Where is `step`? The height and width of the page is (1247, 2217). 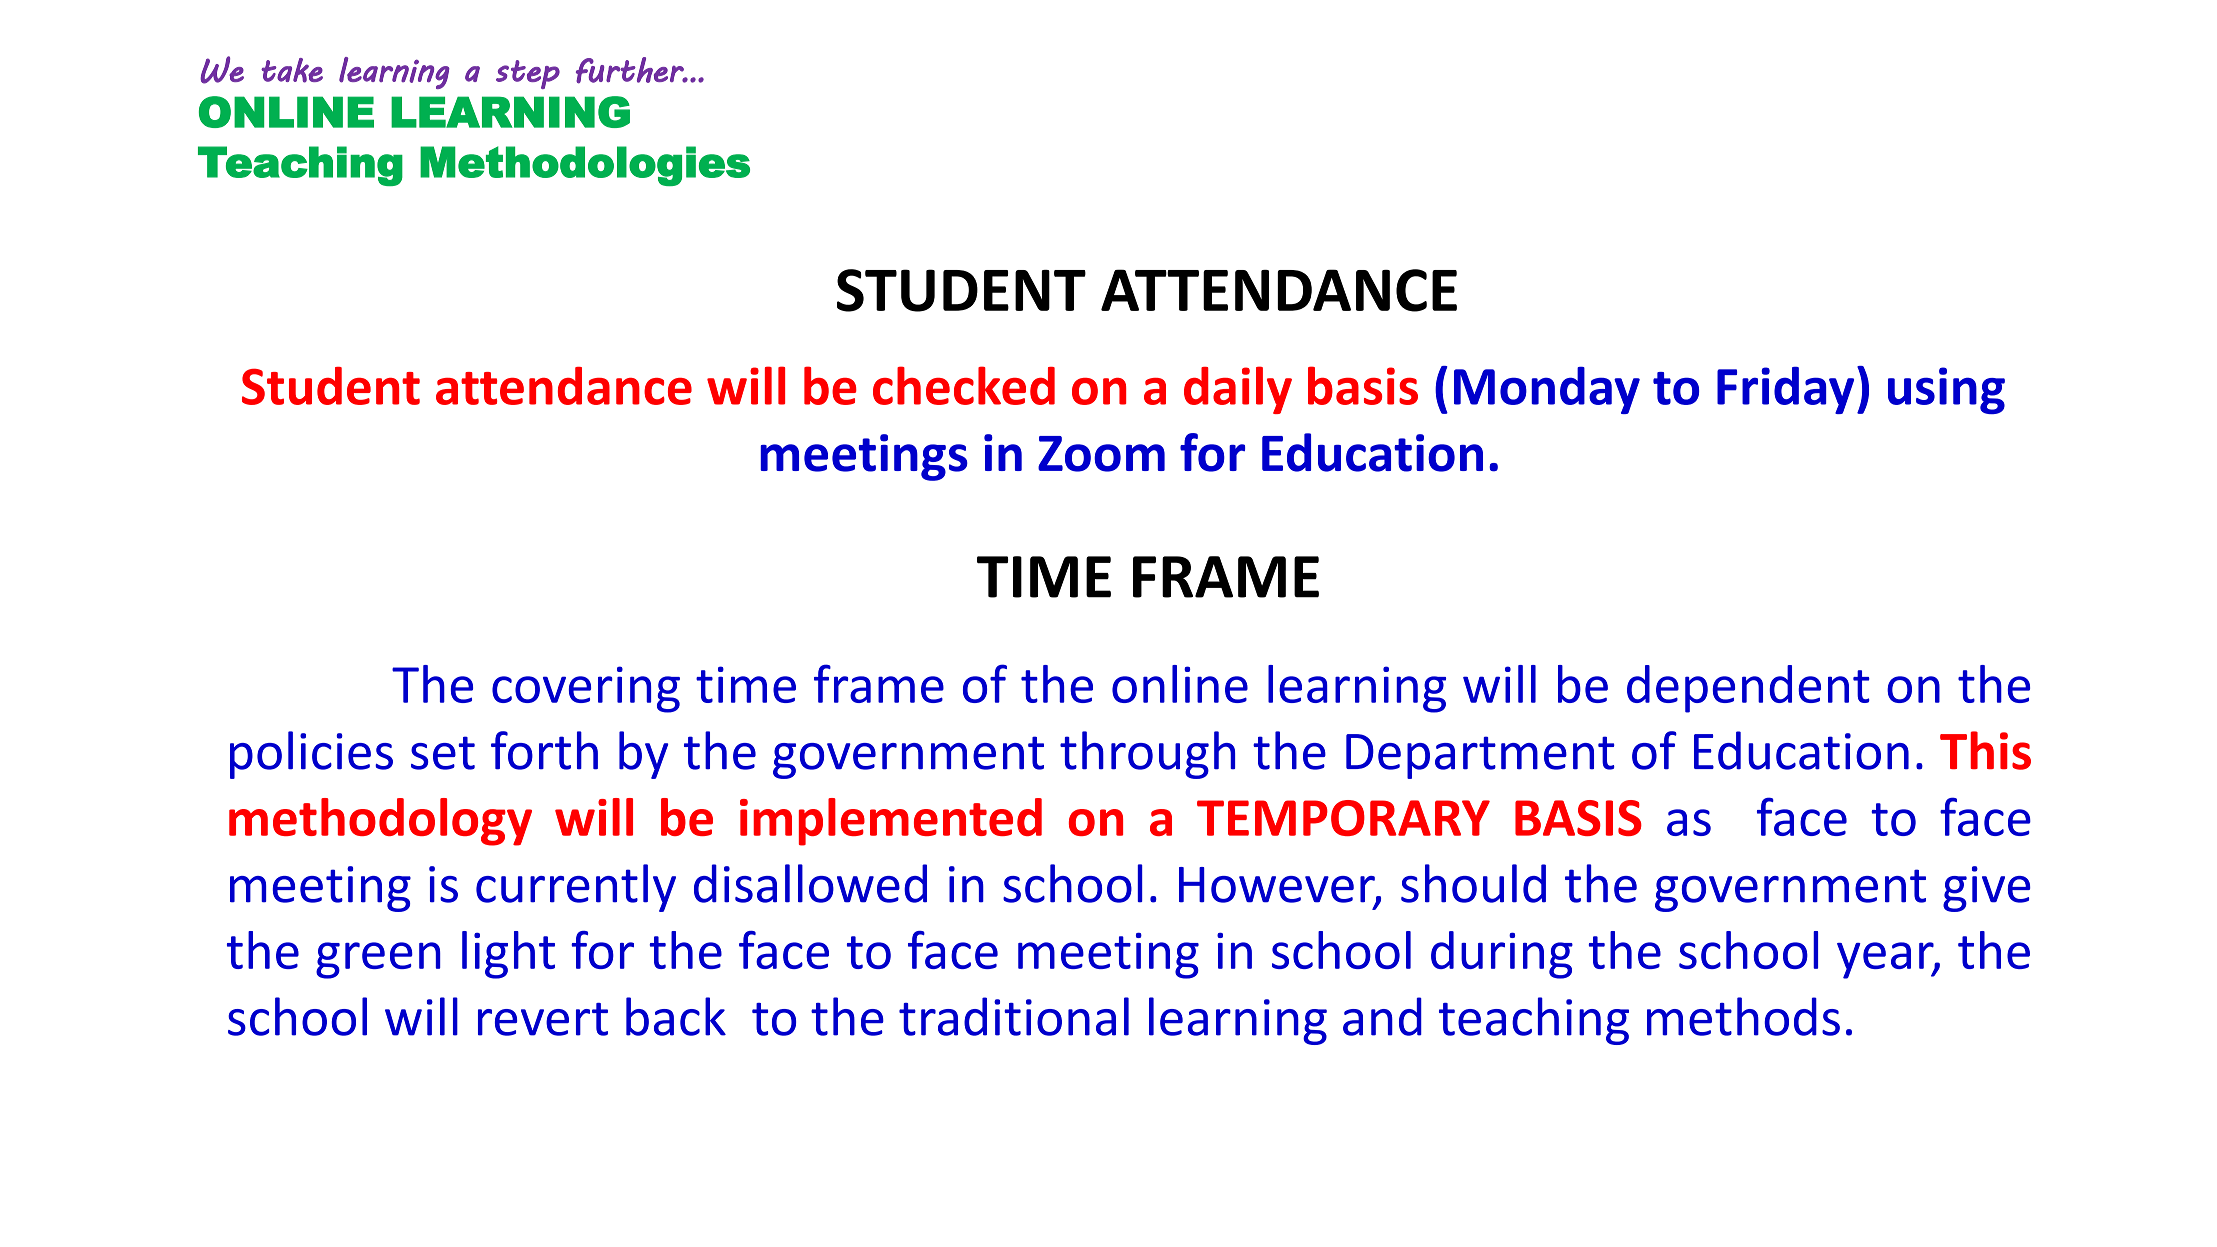
step is located at coordinates (528, 74).
